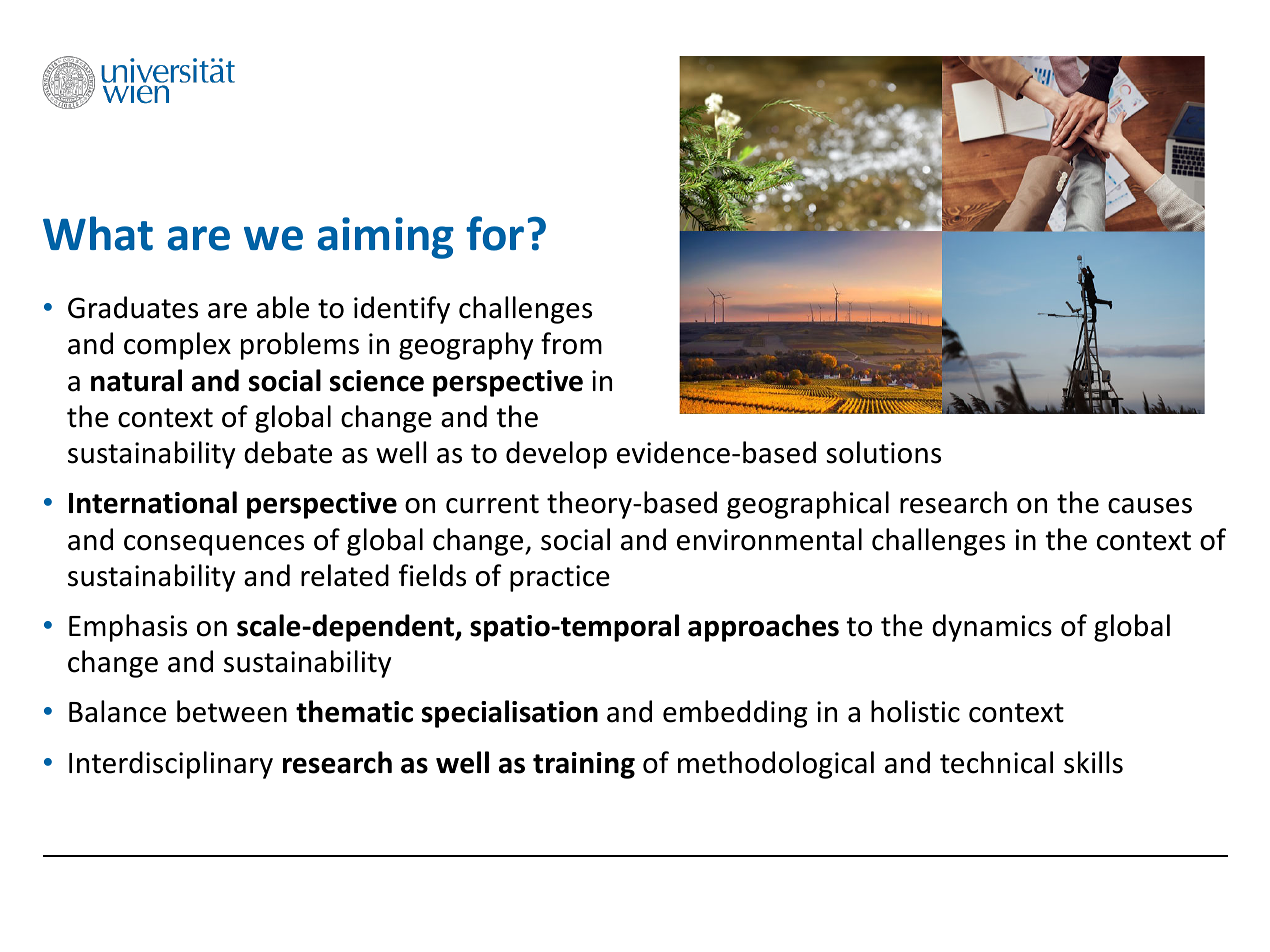 The height and width of the screenshot is (952, 1270). I want to click on for, so click(495, 233).
